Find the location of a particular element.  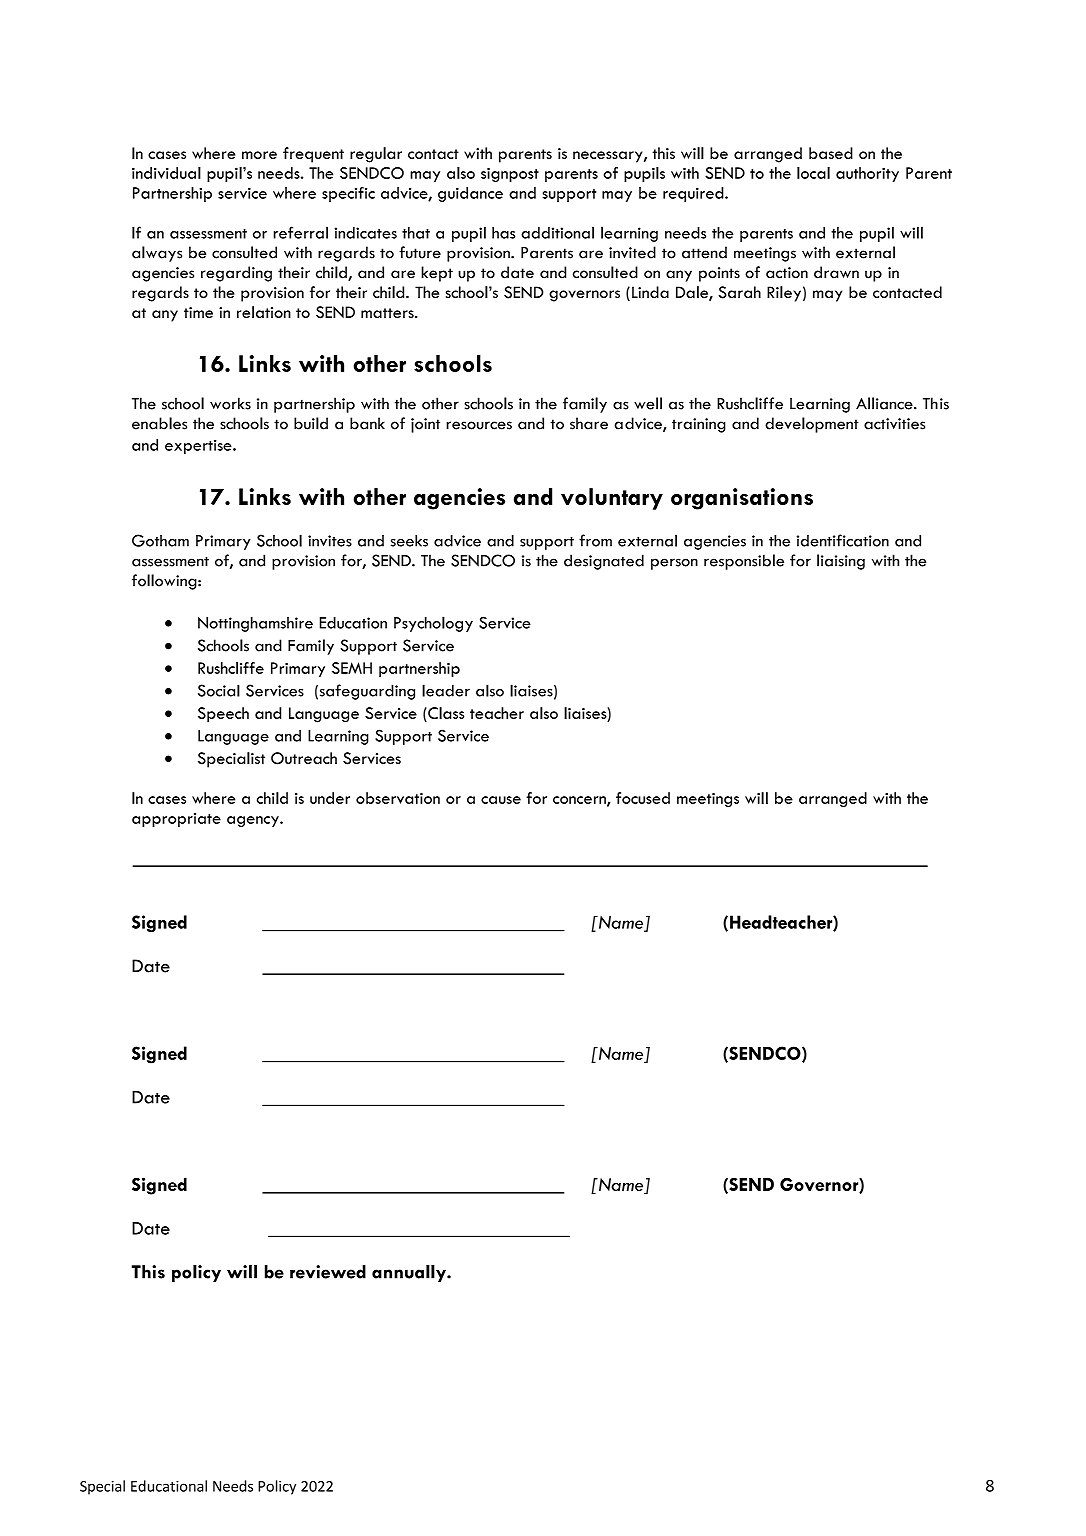

more is located at coordinates (259, 155).
